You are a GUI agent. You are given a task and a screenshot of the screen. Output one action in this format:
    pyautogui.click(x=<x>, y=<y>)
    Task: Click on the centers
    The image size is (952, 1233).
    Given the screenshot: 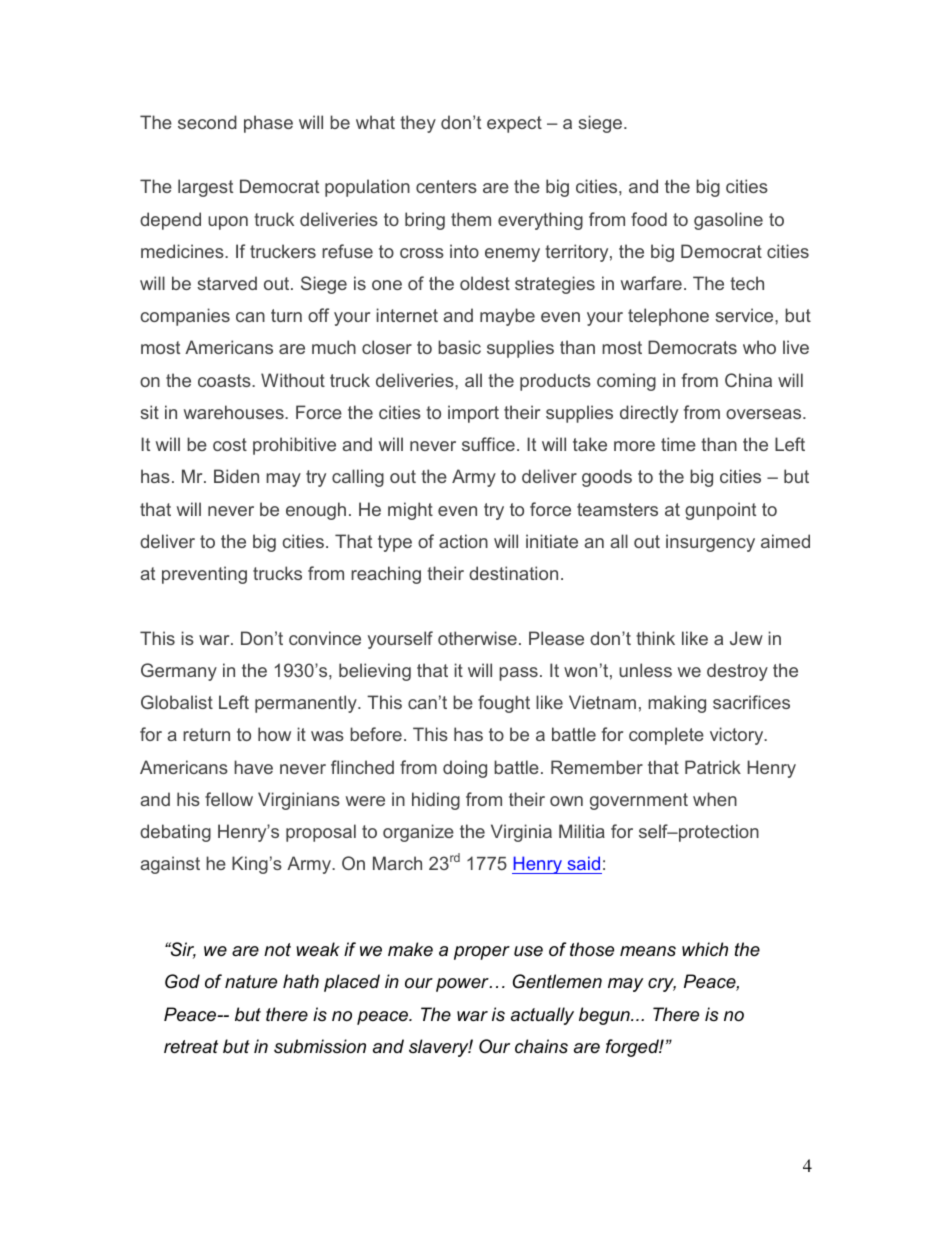 What is the action you would take?
    pyautogui.click(x=446, y=186)
